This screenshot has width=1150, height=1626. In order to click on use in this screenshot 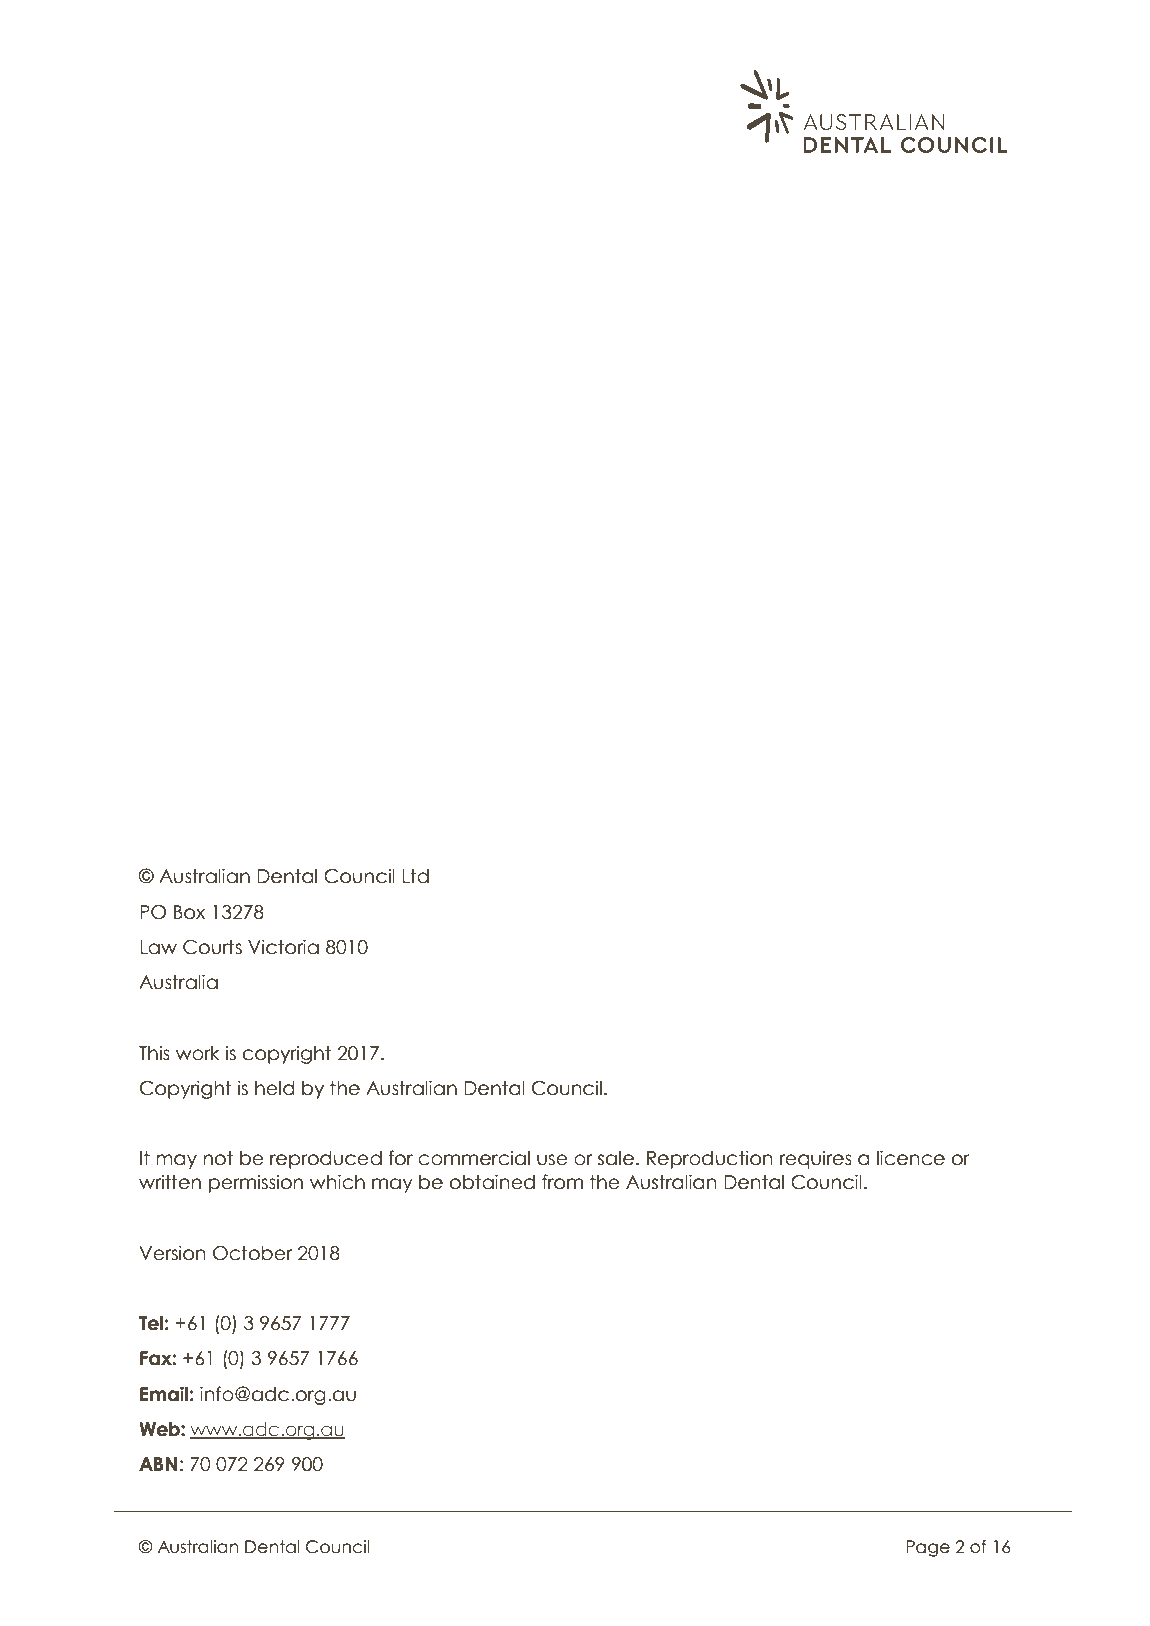, I will do `click(552, 1160)`.
